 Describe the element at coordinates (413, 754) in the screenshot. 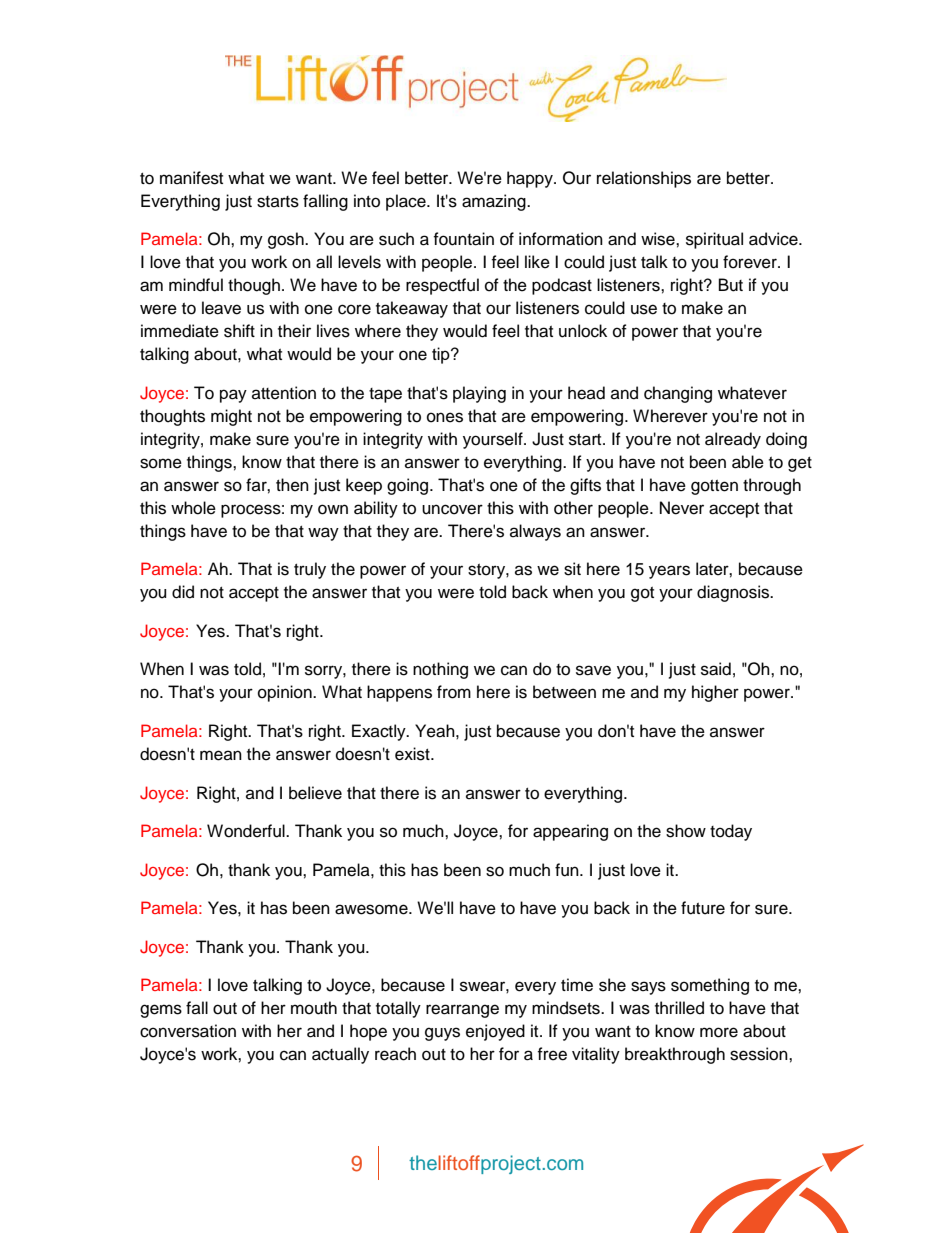

I see `exist` at that location.
